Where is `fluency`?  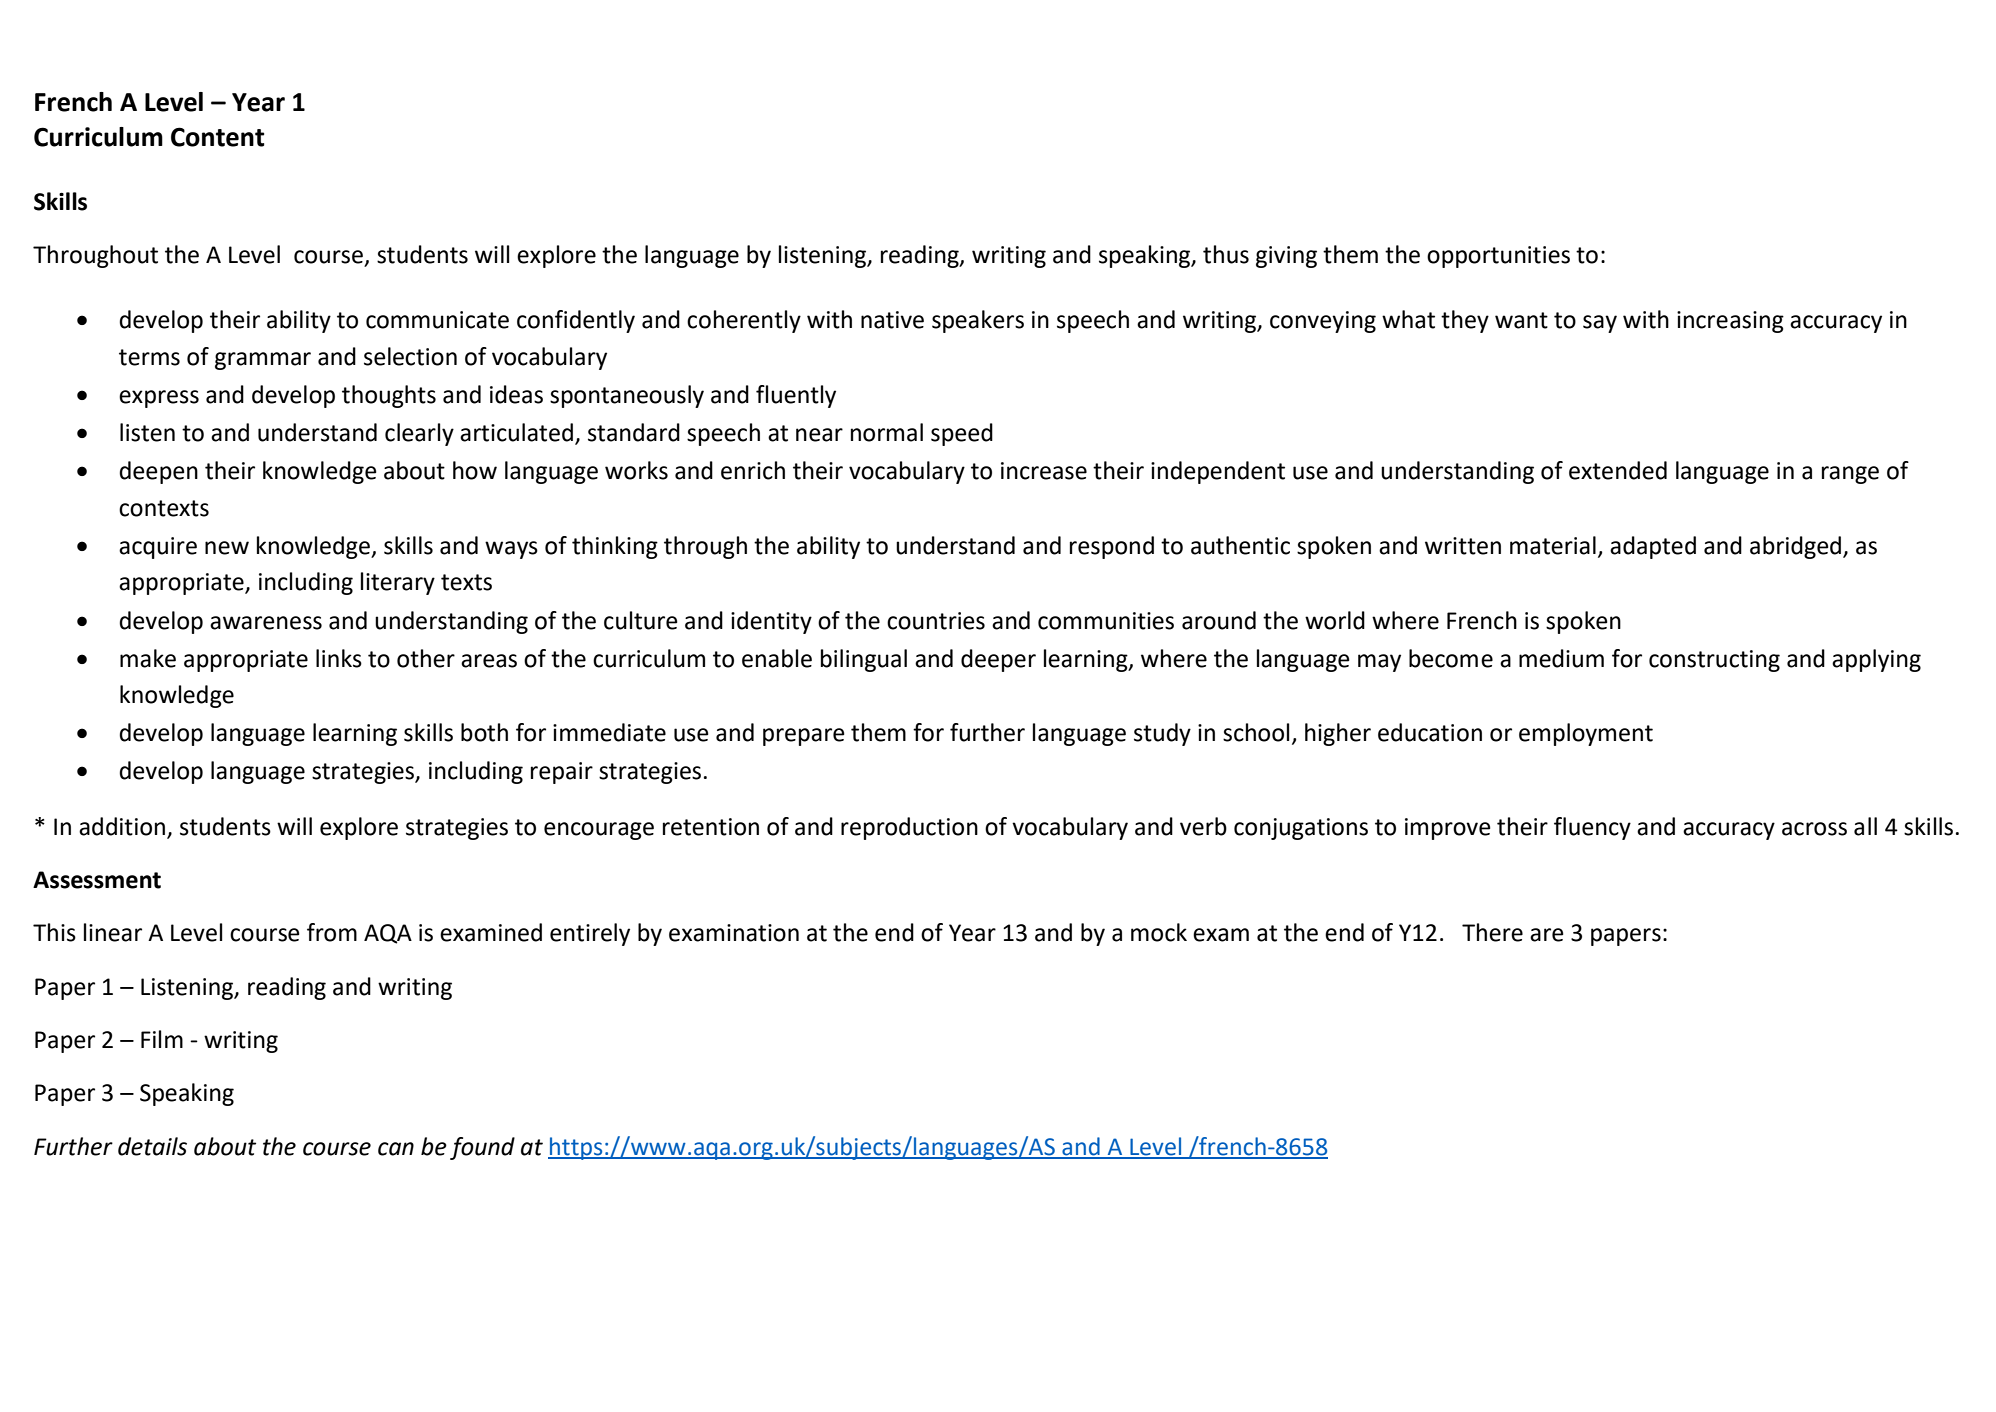 fluency is located at coordinates (1592, 828).
